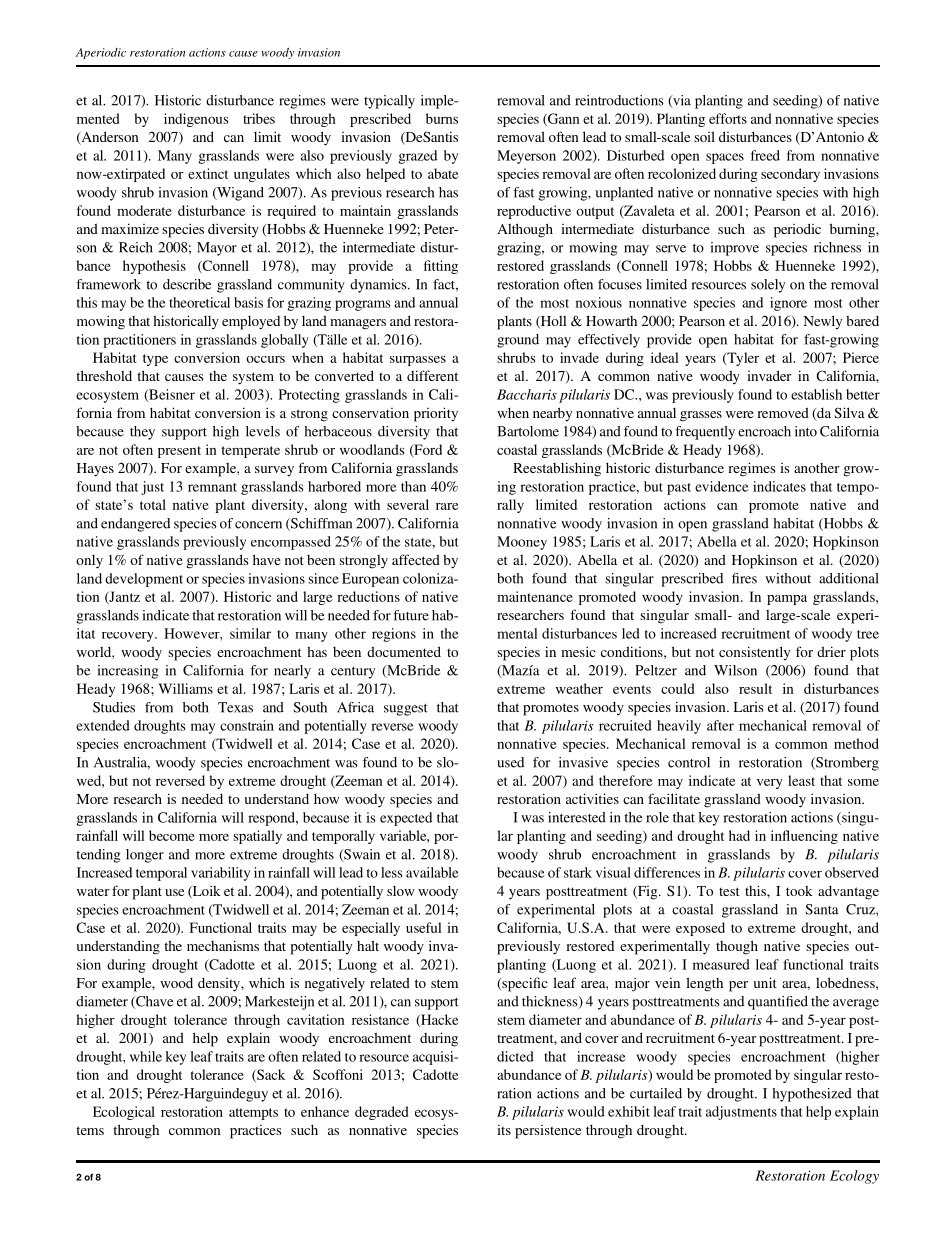  Describe the element at coordinates (179, 452) in the image. I see `present` at that location.
